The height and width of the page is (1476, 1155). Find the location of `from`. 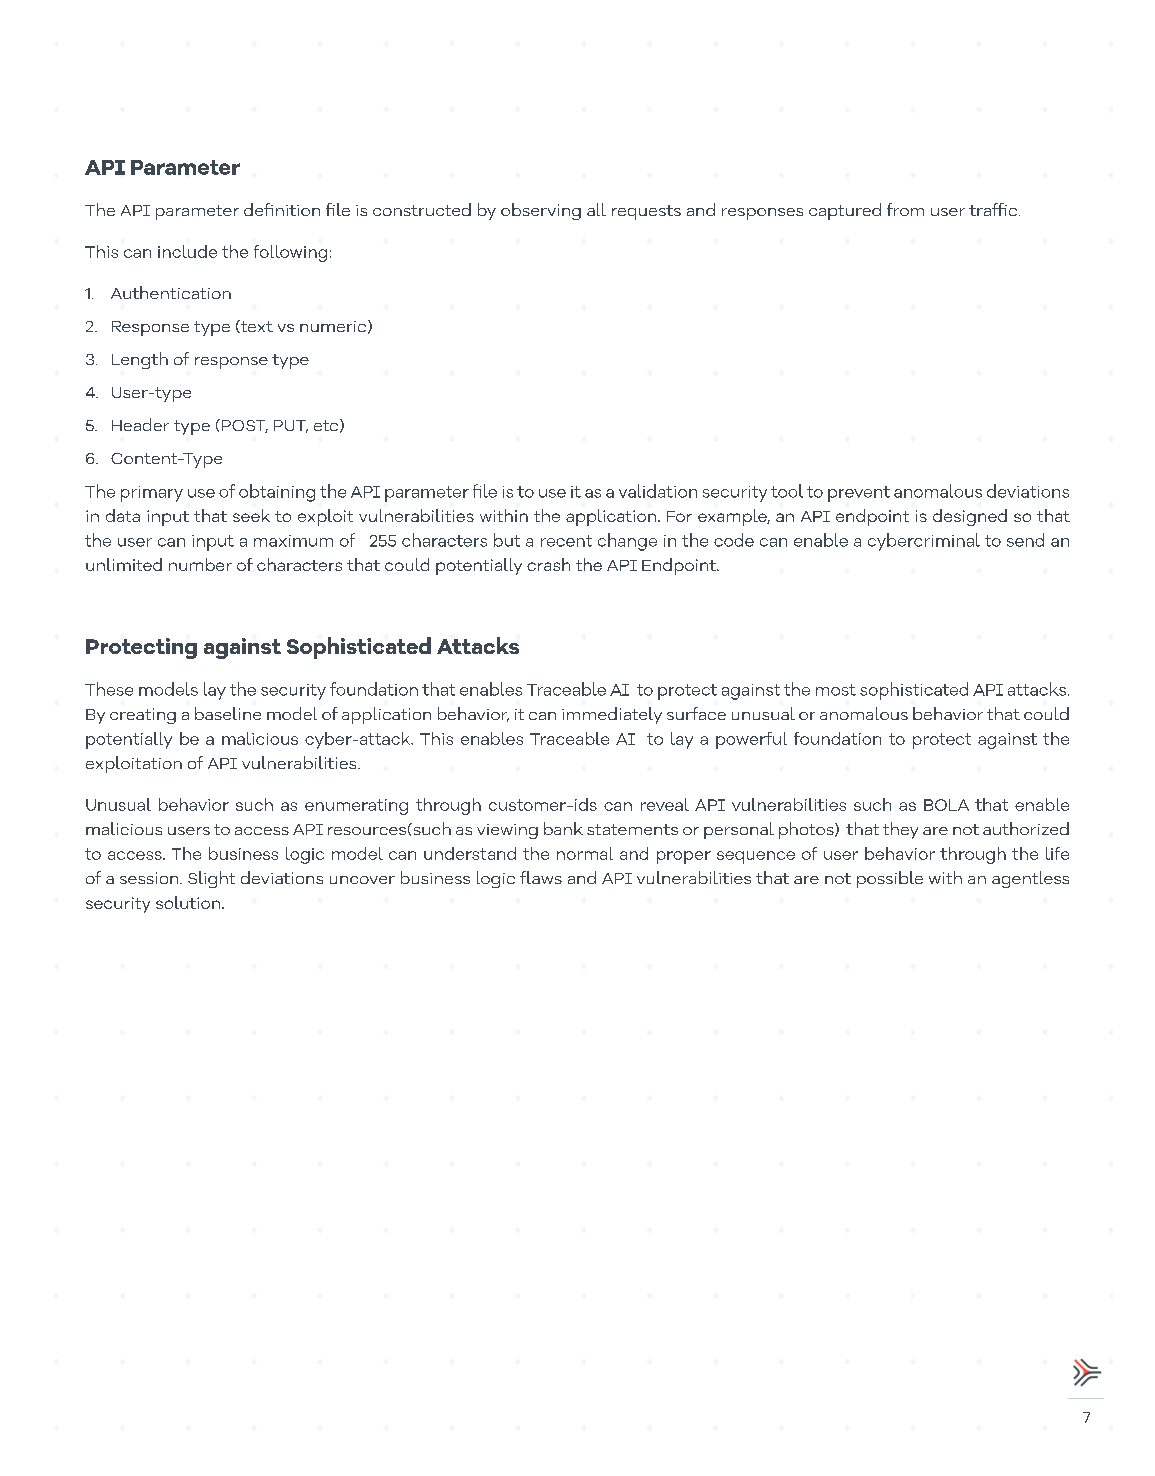

from is located at coordinates (905, 209).
